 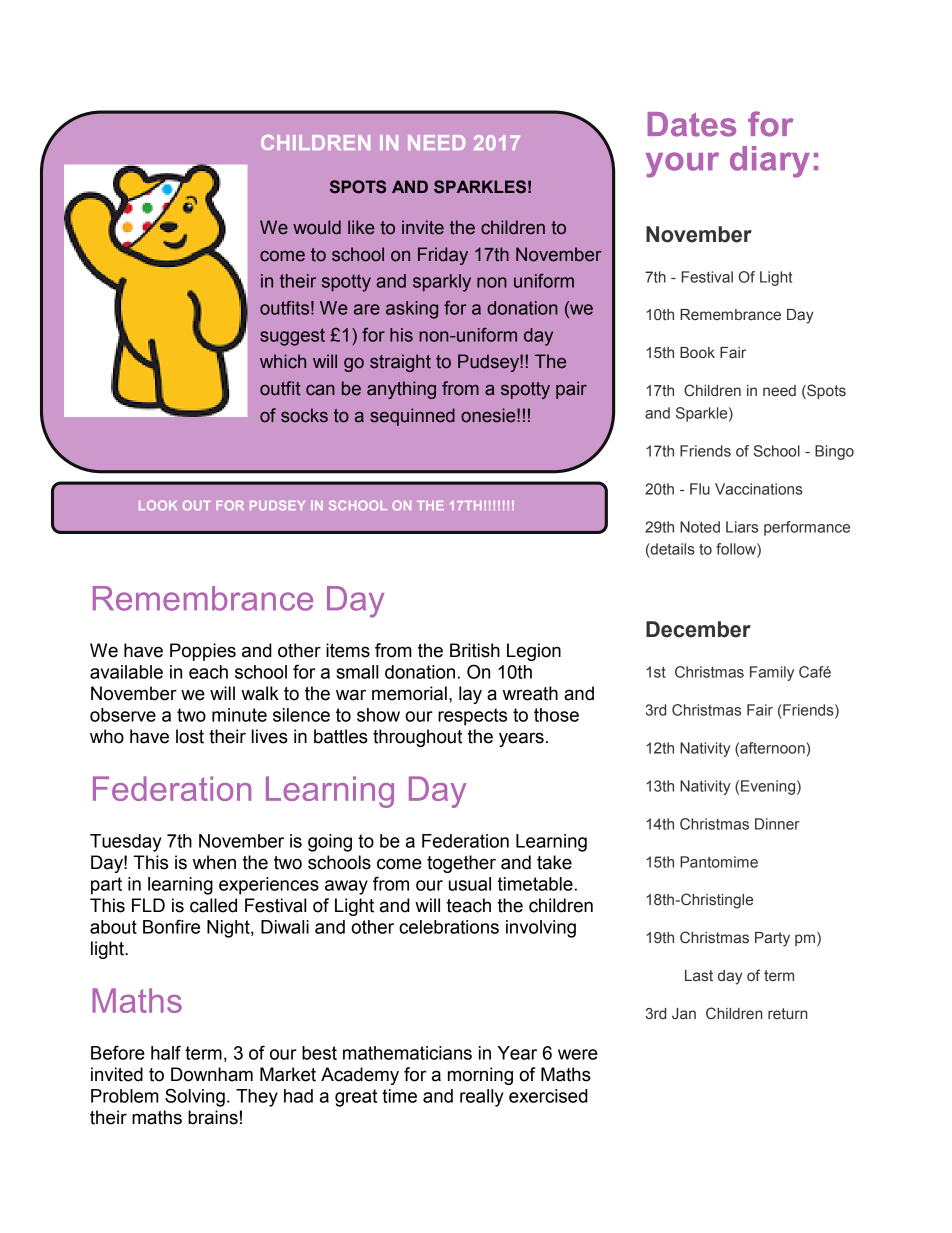 What do you see at coordinates (317, 227) in the screenshot?
I see `would` at bounding box center [317, 227].
